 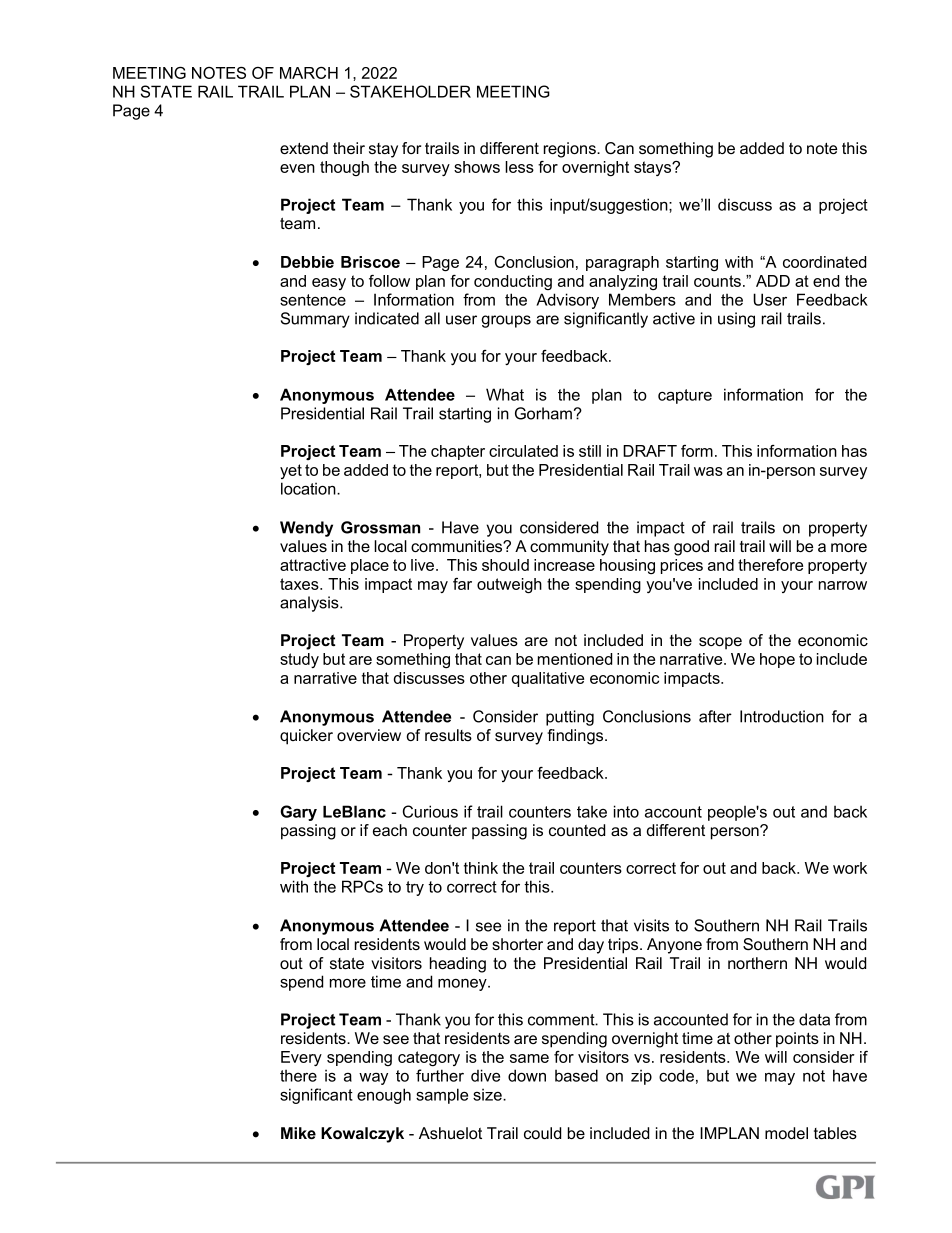 I want to click on coordinated, so click(x=824, y=262).
